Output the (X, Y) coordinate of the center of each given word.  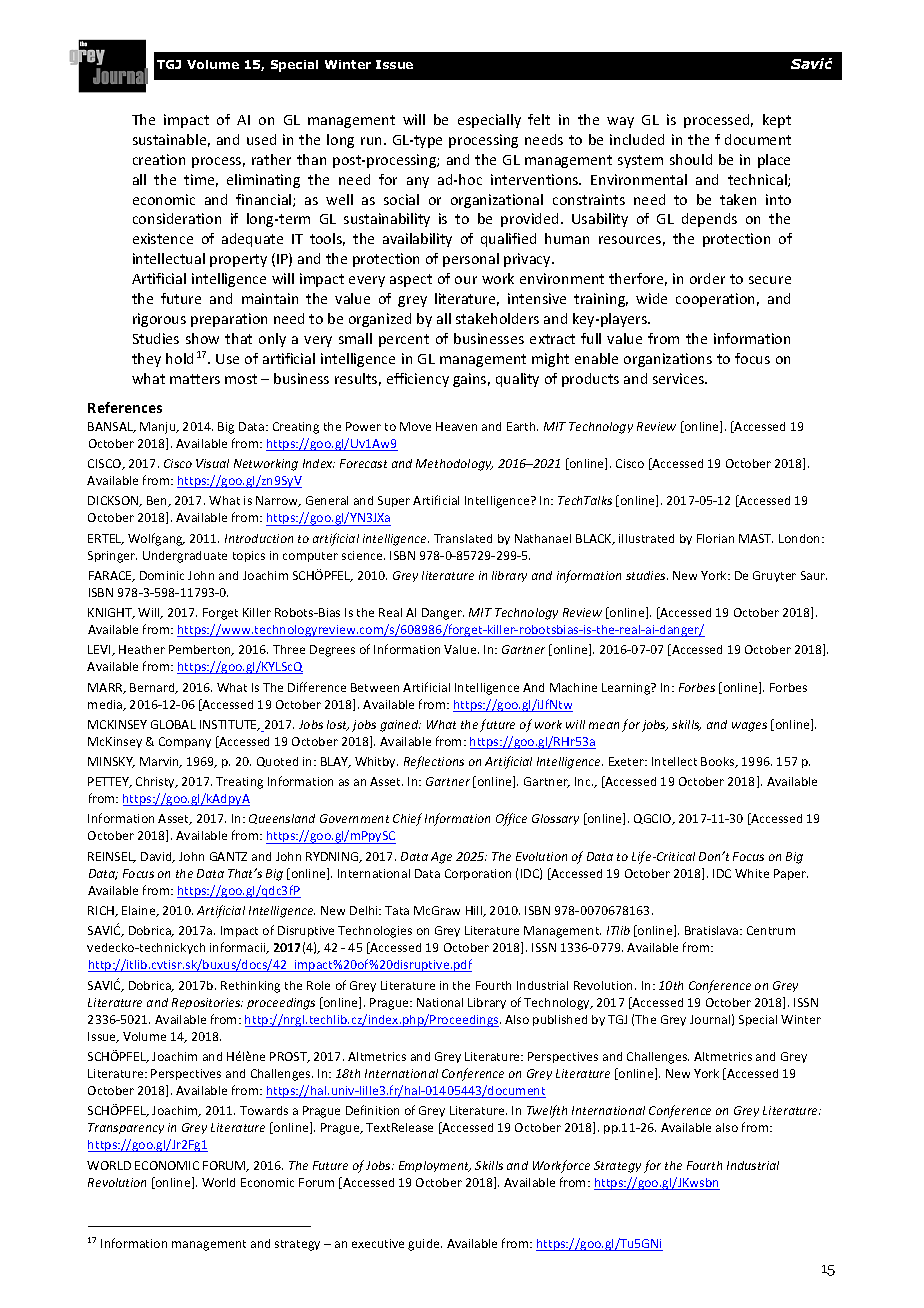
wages (749, 727)
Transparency (126, 1128)
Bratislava (713, 930)
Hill (475, 911)
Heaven (456, 426)
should (691, 159)
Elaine (140, 911)
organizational (497, 201)
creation (159, 159)
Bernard (153, 688)
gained (400, 726)
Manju (159, 428)
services (680, 378)
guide (425, 1245)
